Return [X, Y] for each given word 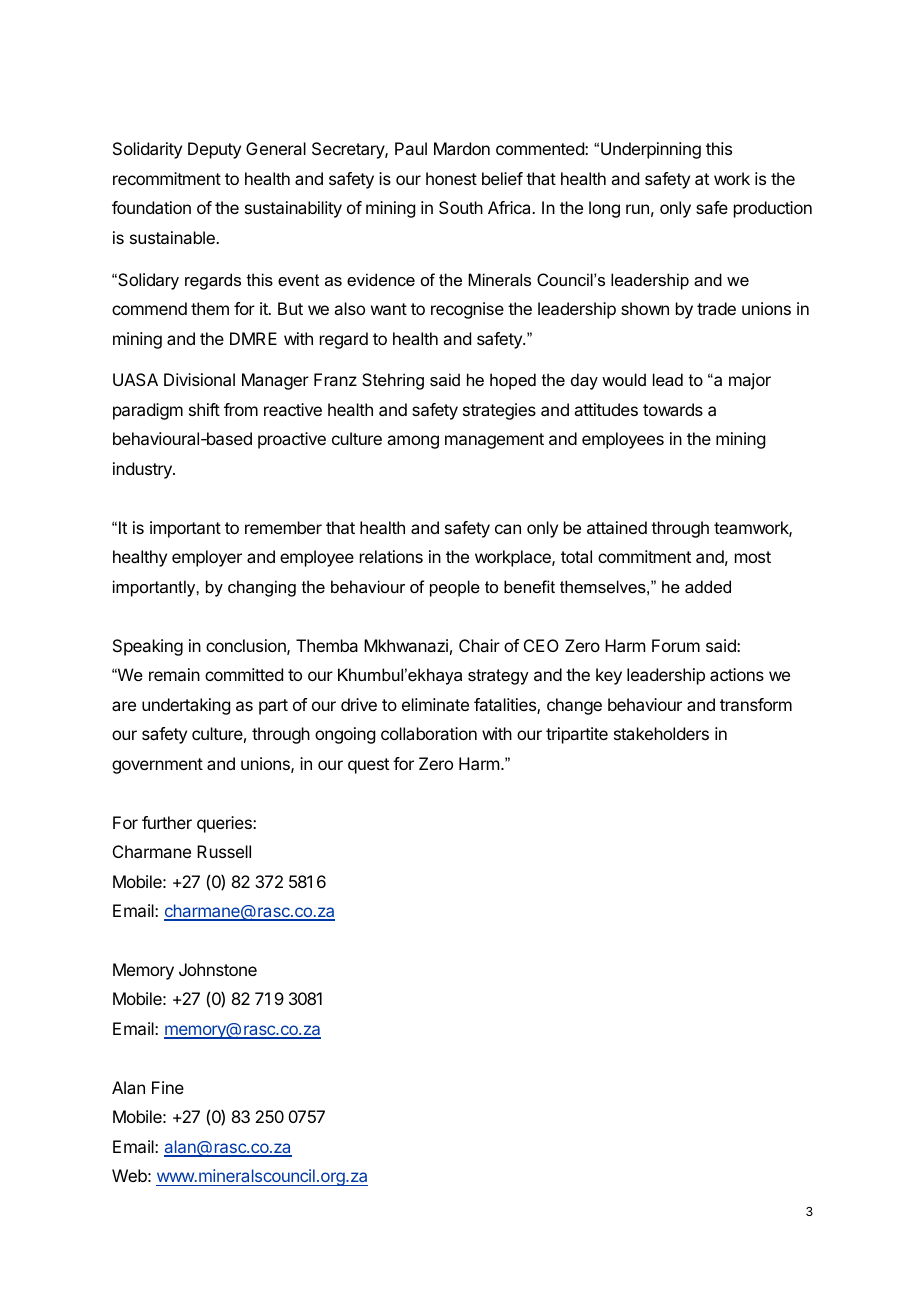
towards [673, 409]
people [455, 588]
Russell [224, 851]
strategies [499, 411]
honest [451, 178]
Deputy [214, 150]
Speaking [148, 647]
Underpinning [651, 150]
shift [204, 409]
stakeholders [661, 733]
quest [368, 766]
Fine [168, 1087]
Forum [676, 645]
